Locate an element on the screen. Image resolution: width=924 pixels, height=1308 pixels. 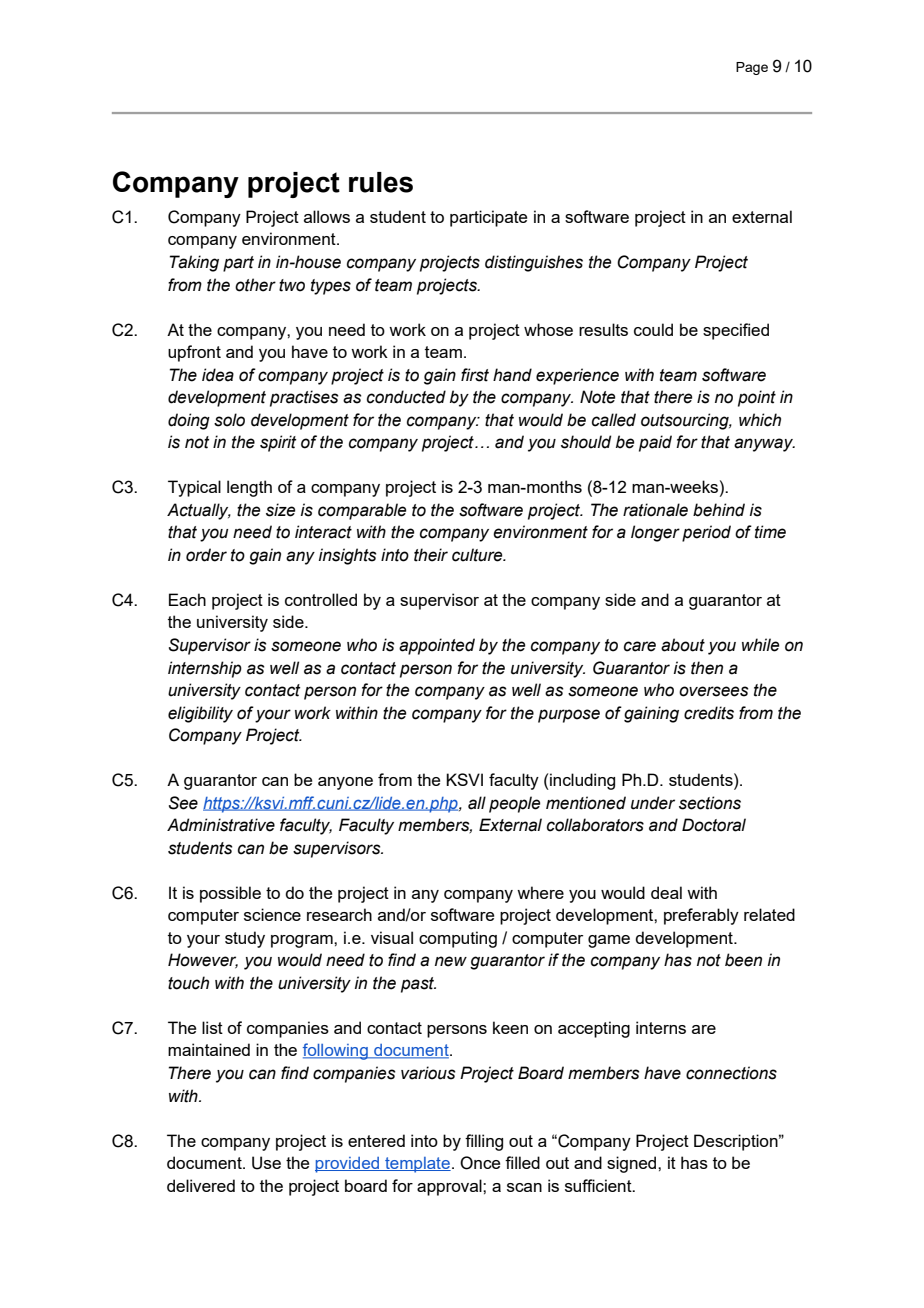
spirit is located at coordinates (278, 443).
